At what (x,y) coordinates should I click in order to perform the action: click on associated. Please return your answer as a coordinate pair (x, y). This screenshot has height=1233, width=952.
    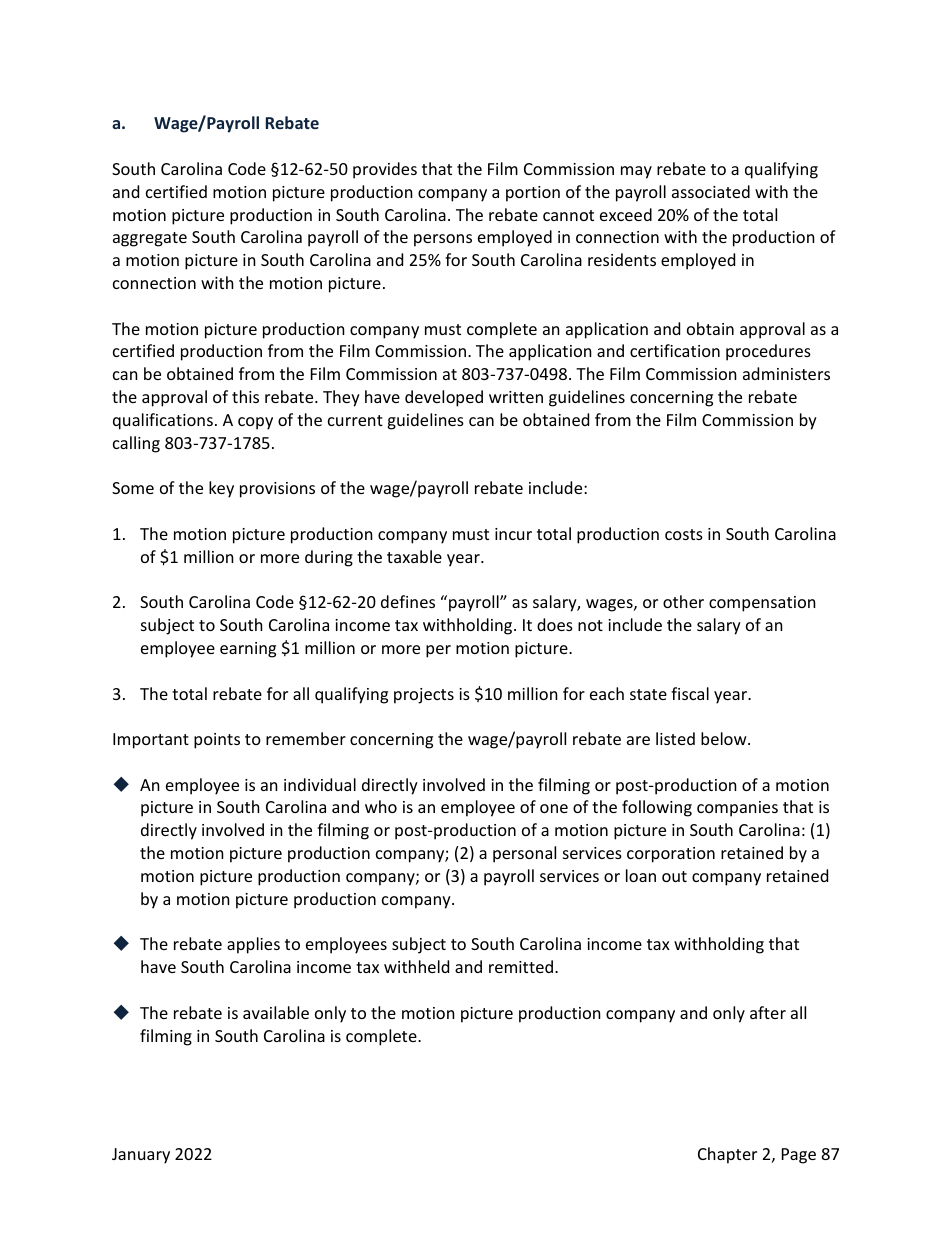
    Looking at the image, I should click on (711, 191).
